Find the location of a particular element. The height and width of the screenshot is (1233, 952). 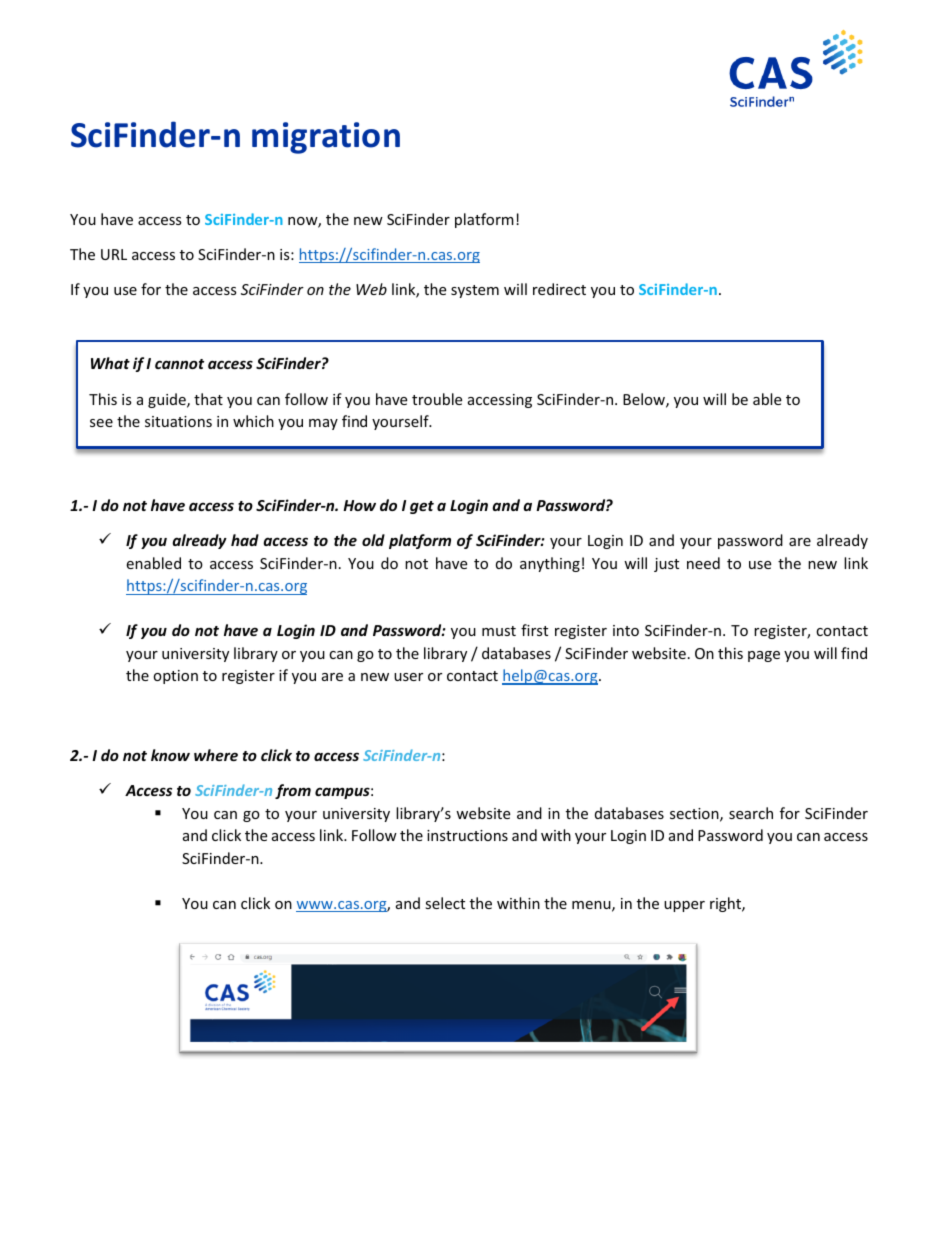

had is located at coordinates (245, 540).
